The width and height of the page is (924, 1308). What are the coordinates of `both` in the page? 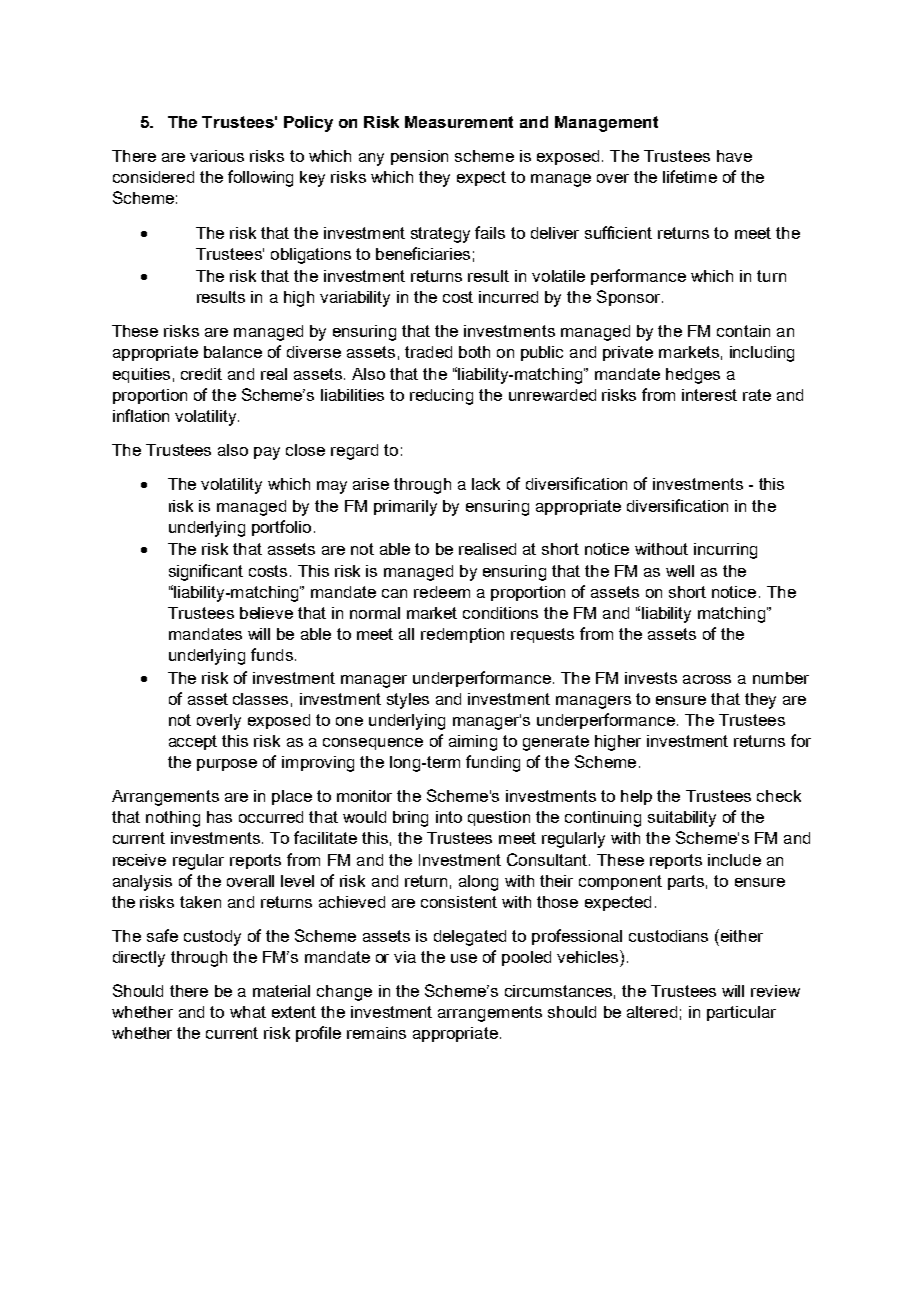 It's located at (474, 352).
